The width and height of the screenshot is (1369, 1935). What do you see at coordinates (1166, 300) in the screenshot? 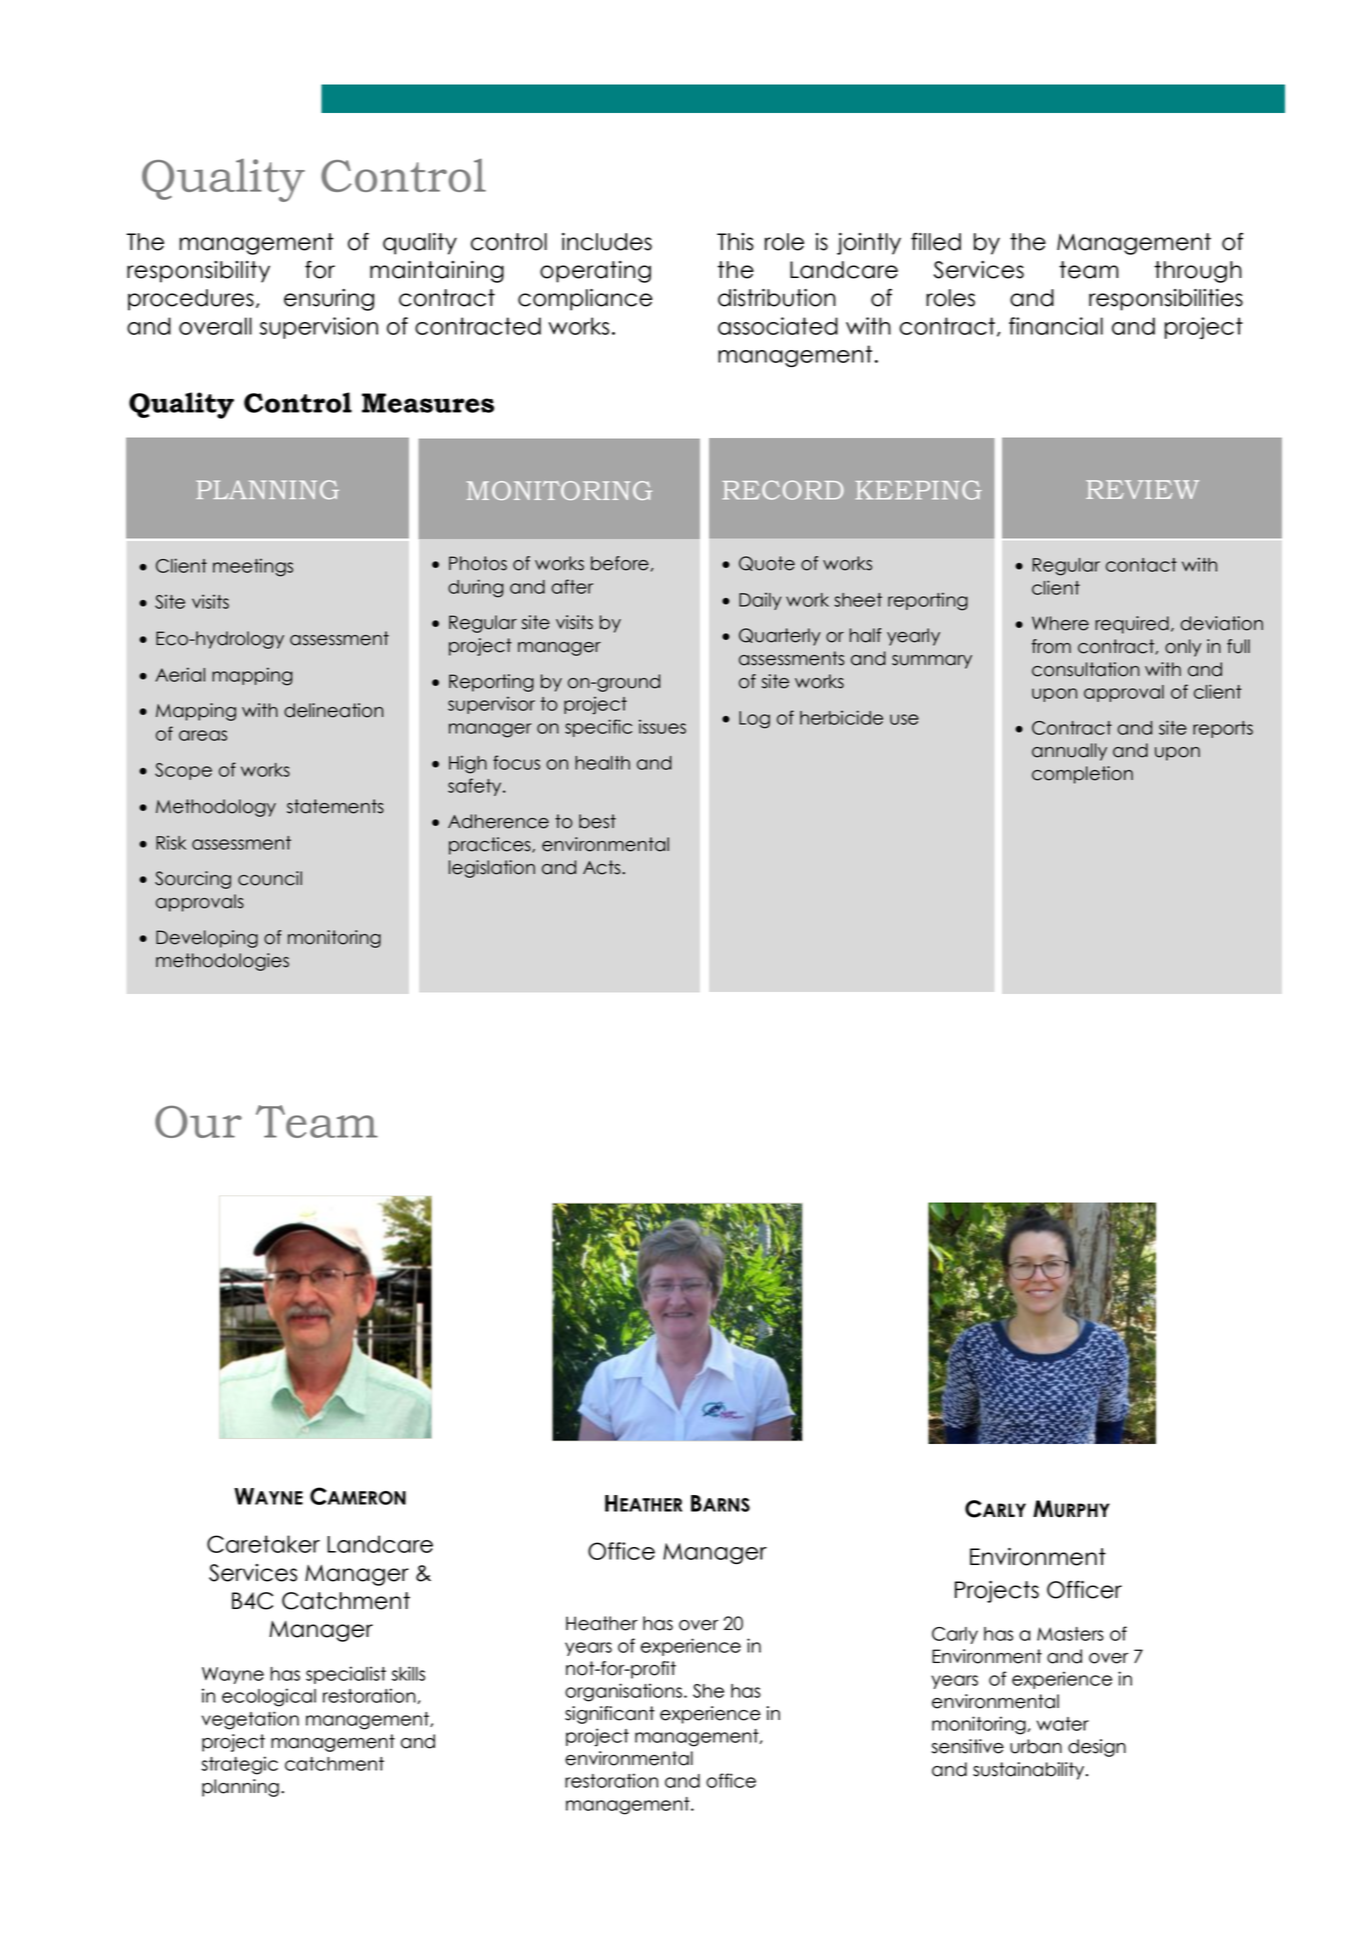
I see `responsibilities` at bounding box center [1166, 300].
